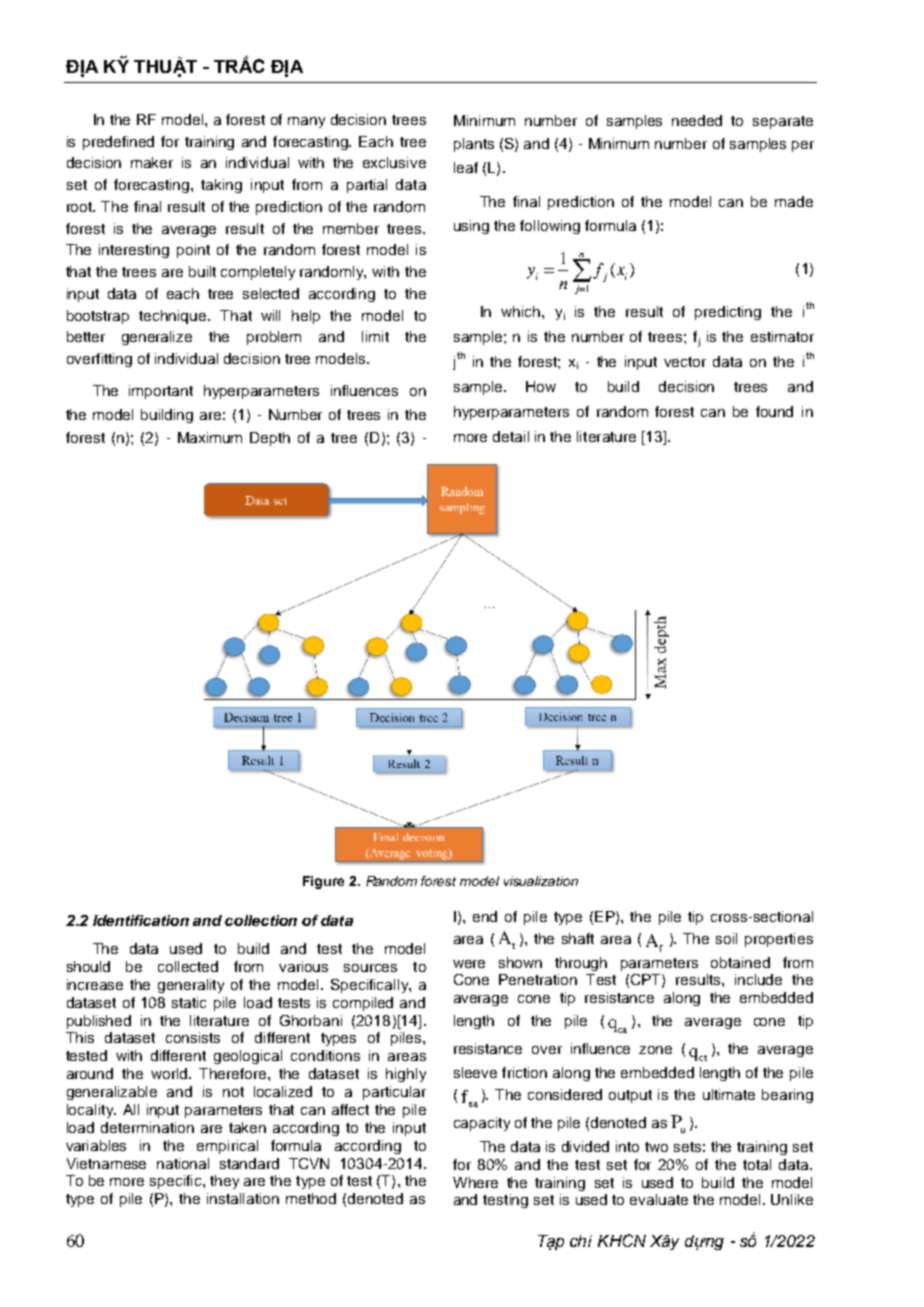  I want to click on end, so click(485, 916).
